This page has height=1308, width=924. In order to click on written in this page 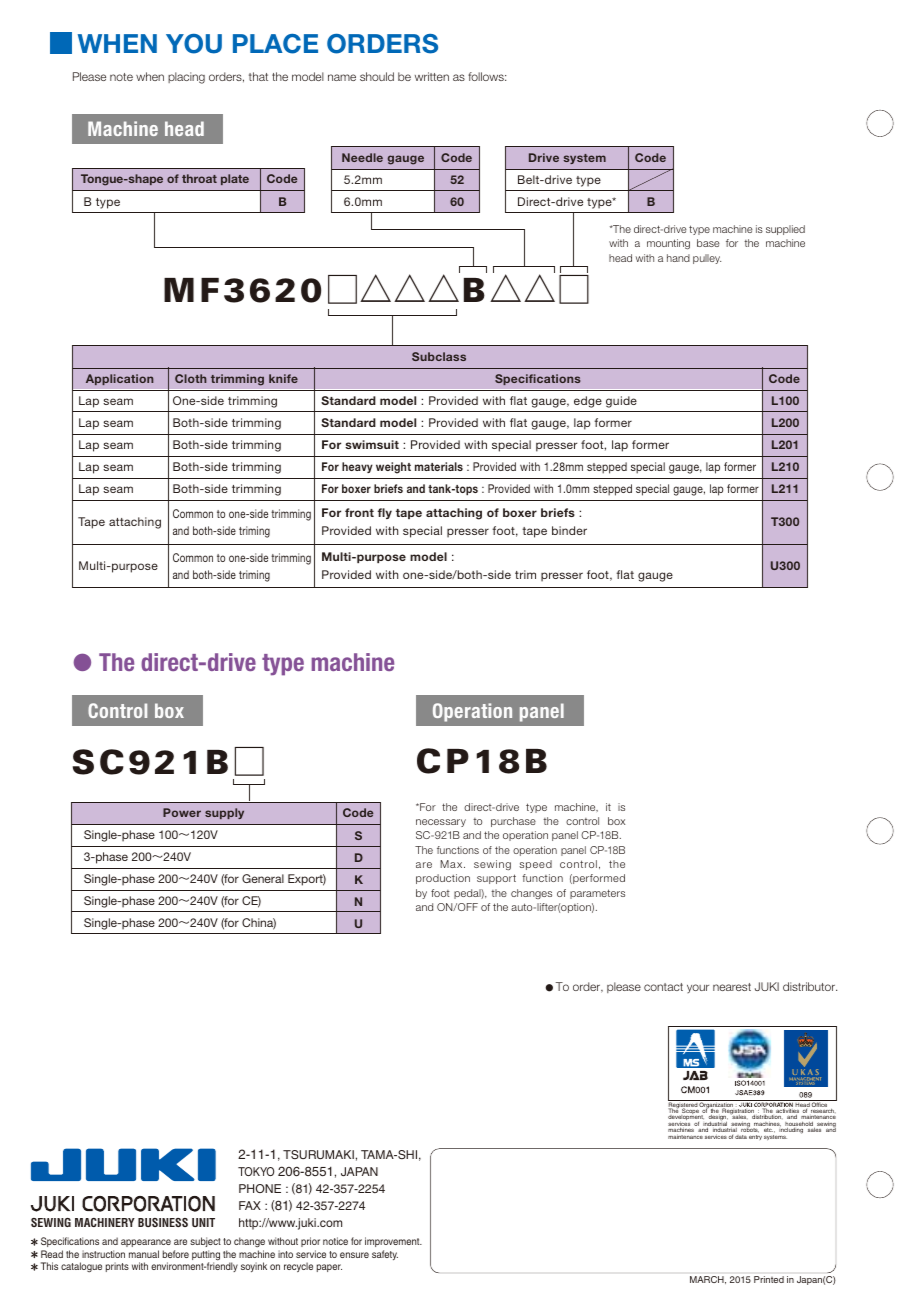, I will do `click(432, 76)`.
